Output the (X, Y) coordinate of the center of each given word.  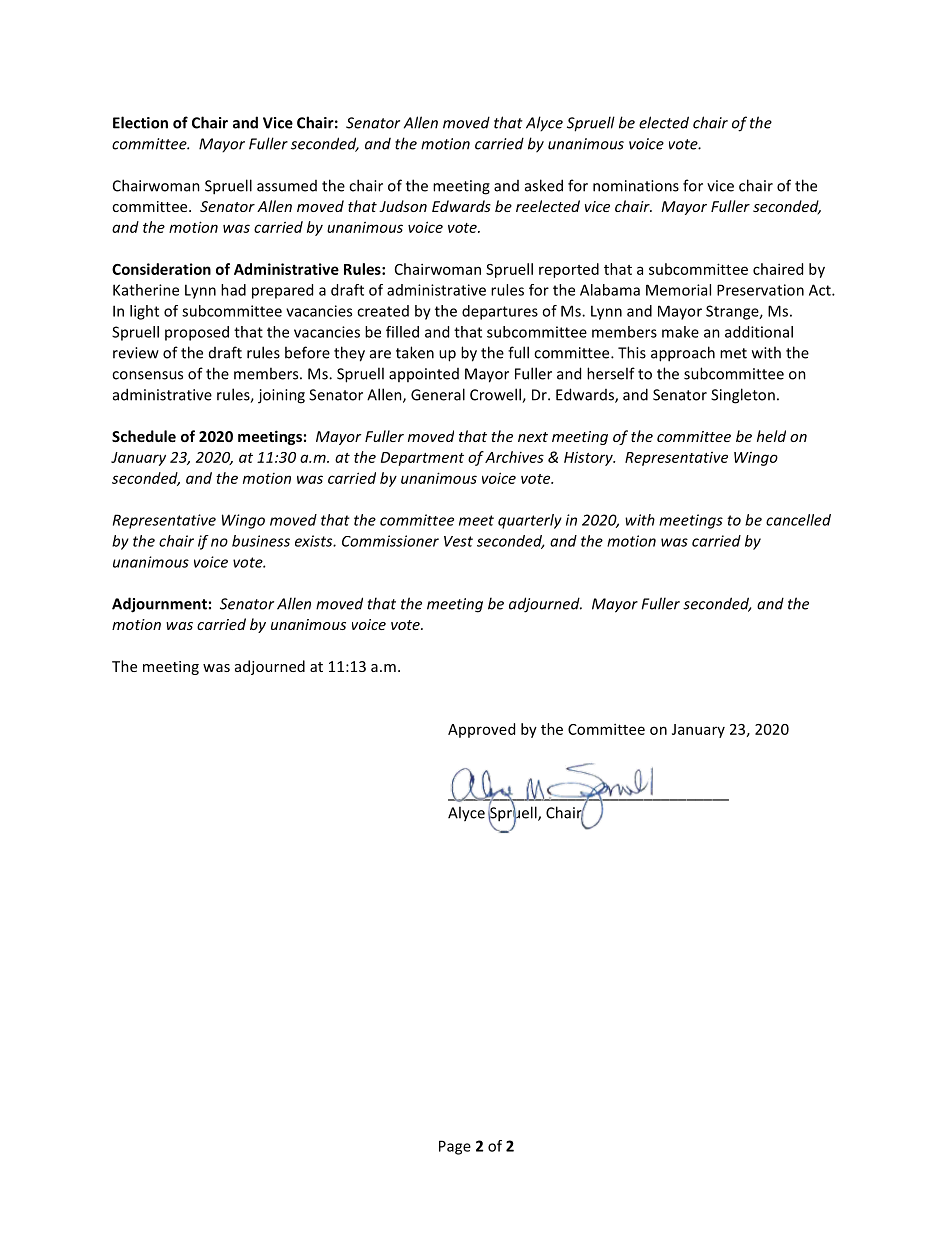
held (771, 436)
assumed (287, 186)
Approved (481, 730)
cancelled (798, 520)
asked (544, 185)
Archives (514, 457)
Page (455, 1147)
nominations (636, 186)
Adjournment (159, 605)
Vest (458, 541)
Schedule (144, 436)
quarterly (530, 521)
